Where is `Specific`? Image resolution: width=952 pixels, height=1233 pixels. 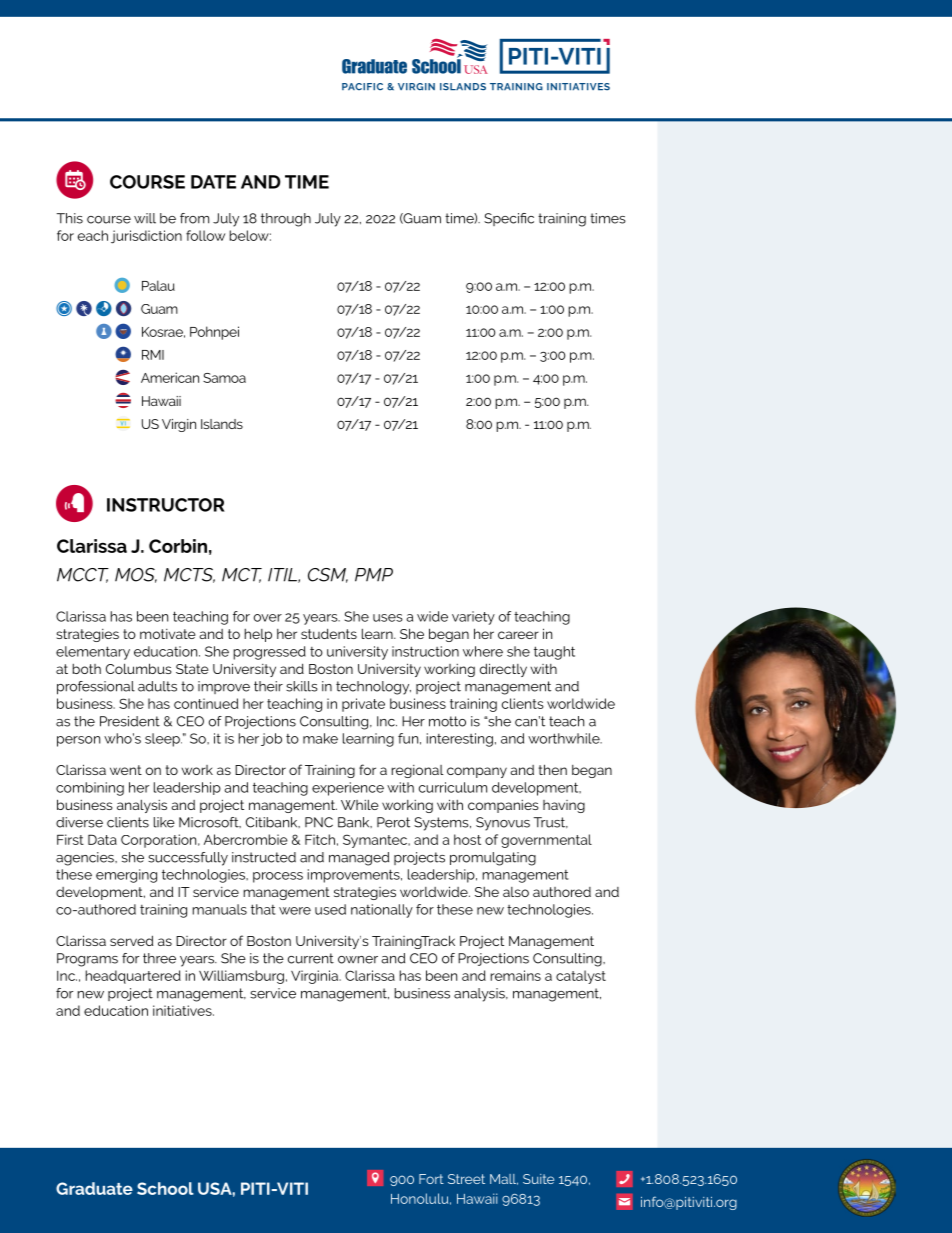
Specific is located at coordinates (509, 219).
